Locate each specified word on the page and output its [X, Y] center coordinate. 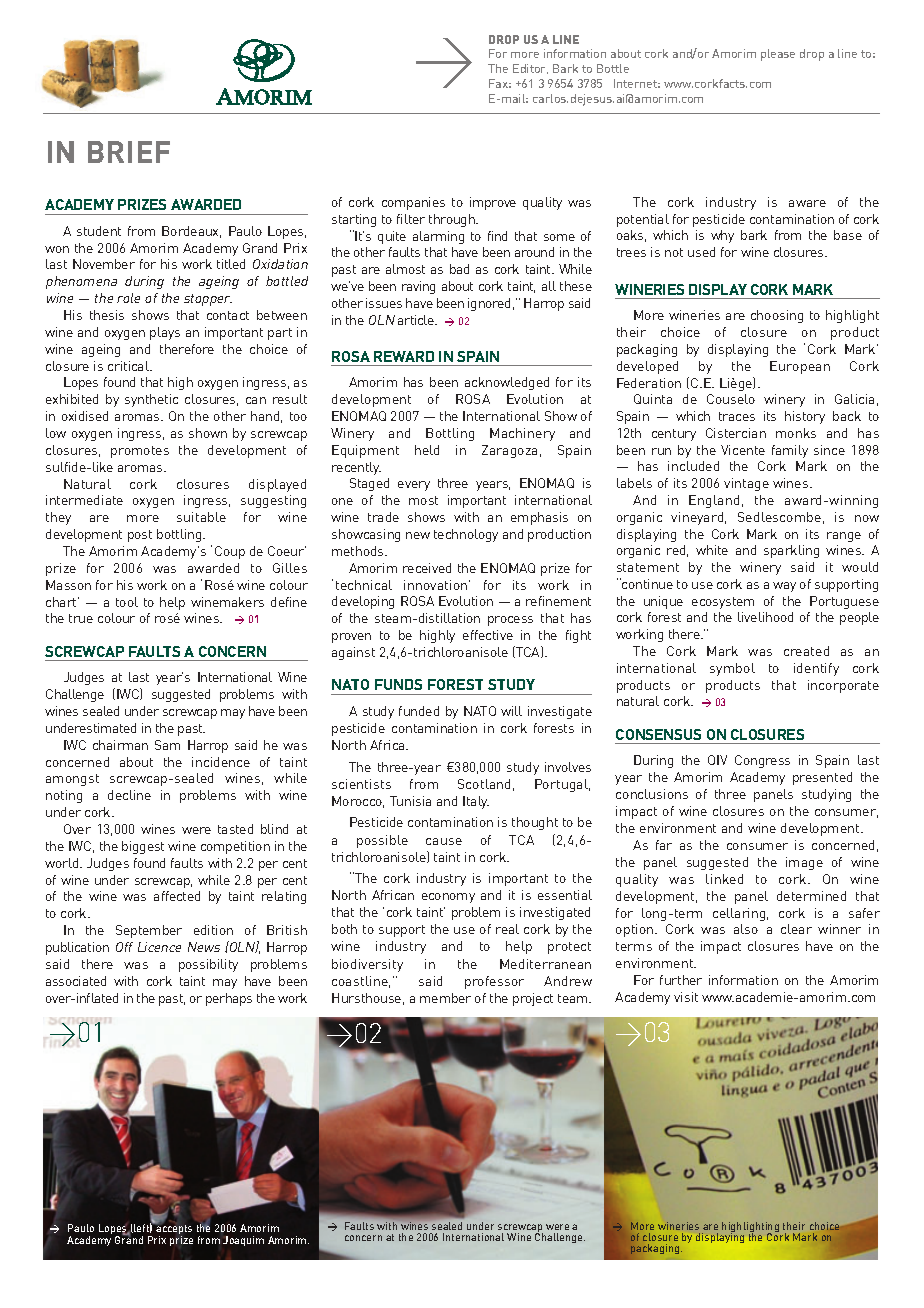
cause [444, 841]
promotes [140, 452]
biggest [143, 847]
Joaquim [243, 1241]
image [804, 863]
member [445, 998]
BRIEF [129, 152]
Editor [530, 69]
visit [686, 997]
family [790, 451]
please [778, 55]
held [427, 450]
